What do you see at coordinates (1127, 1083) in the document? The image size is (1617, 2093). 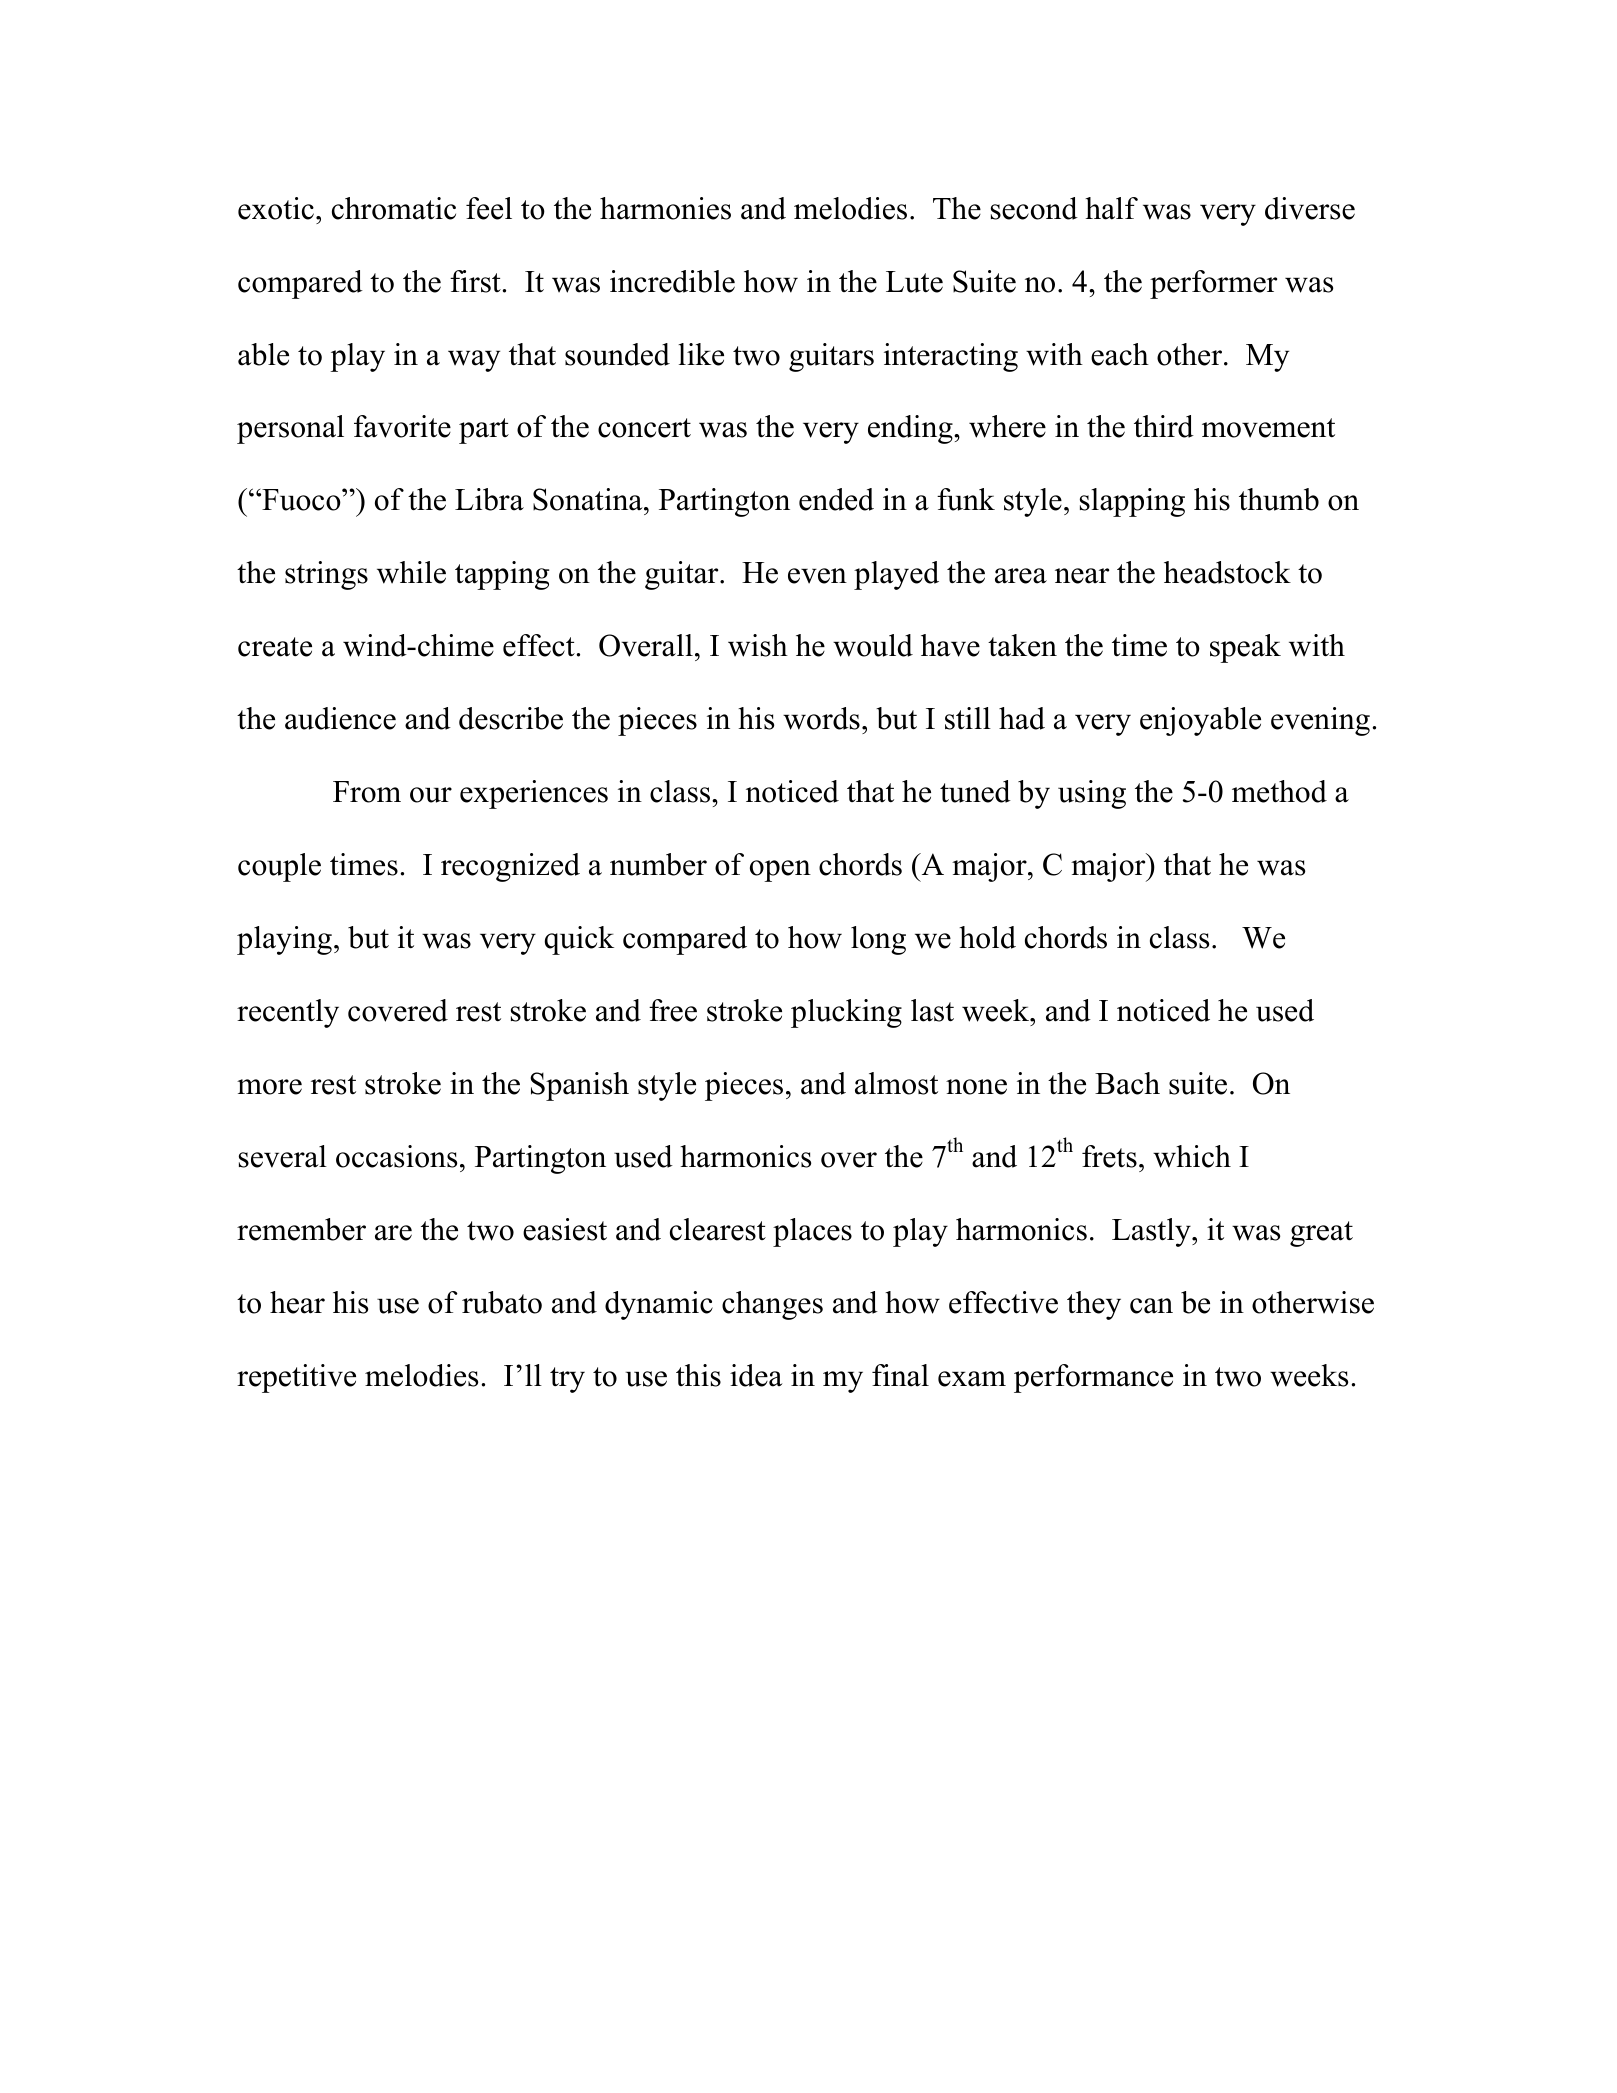 I see `Bach` at bounding box center [1127, 1083].
